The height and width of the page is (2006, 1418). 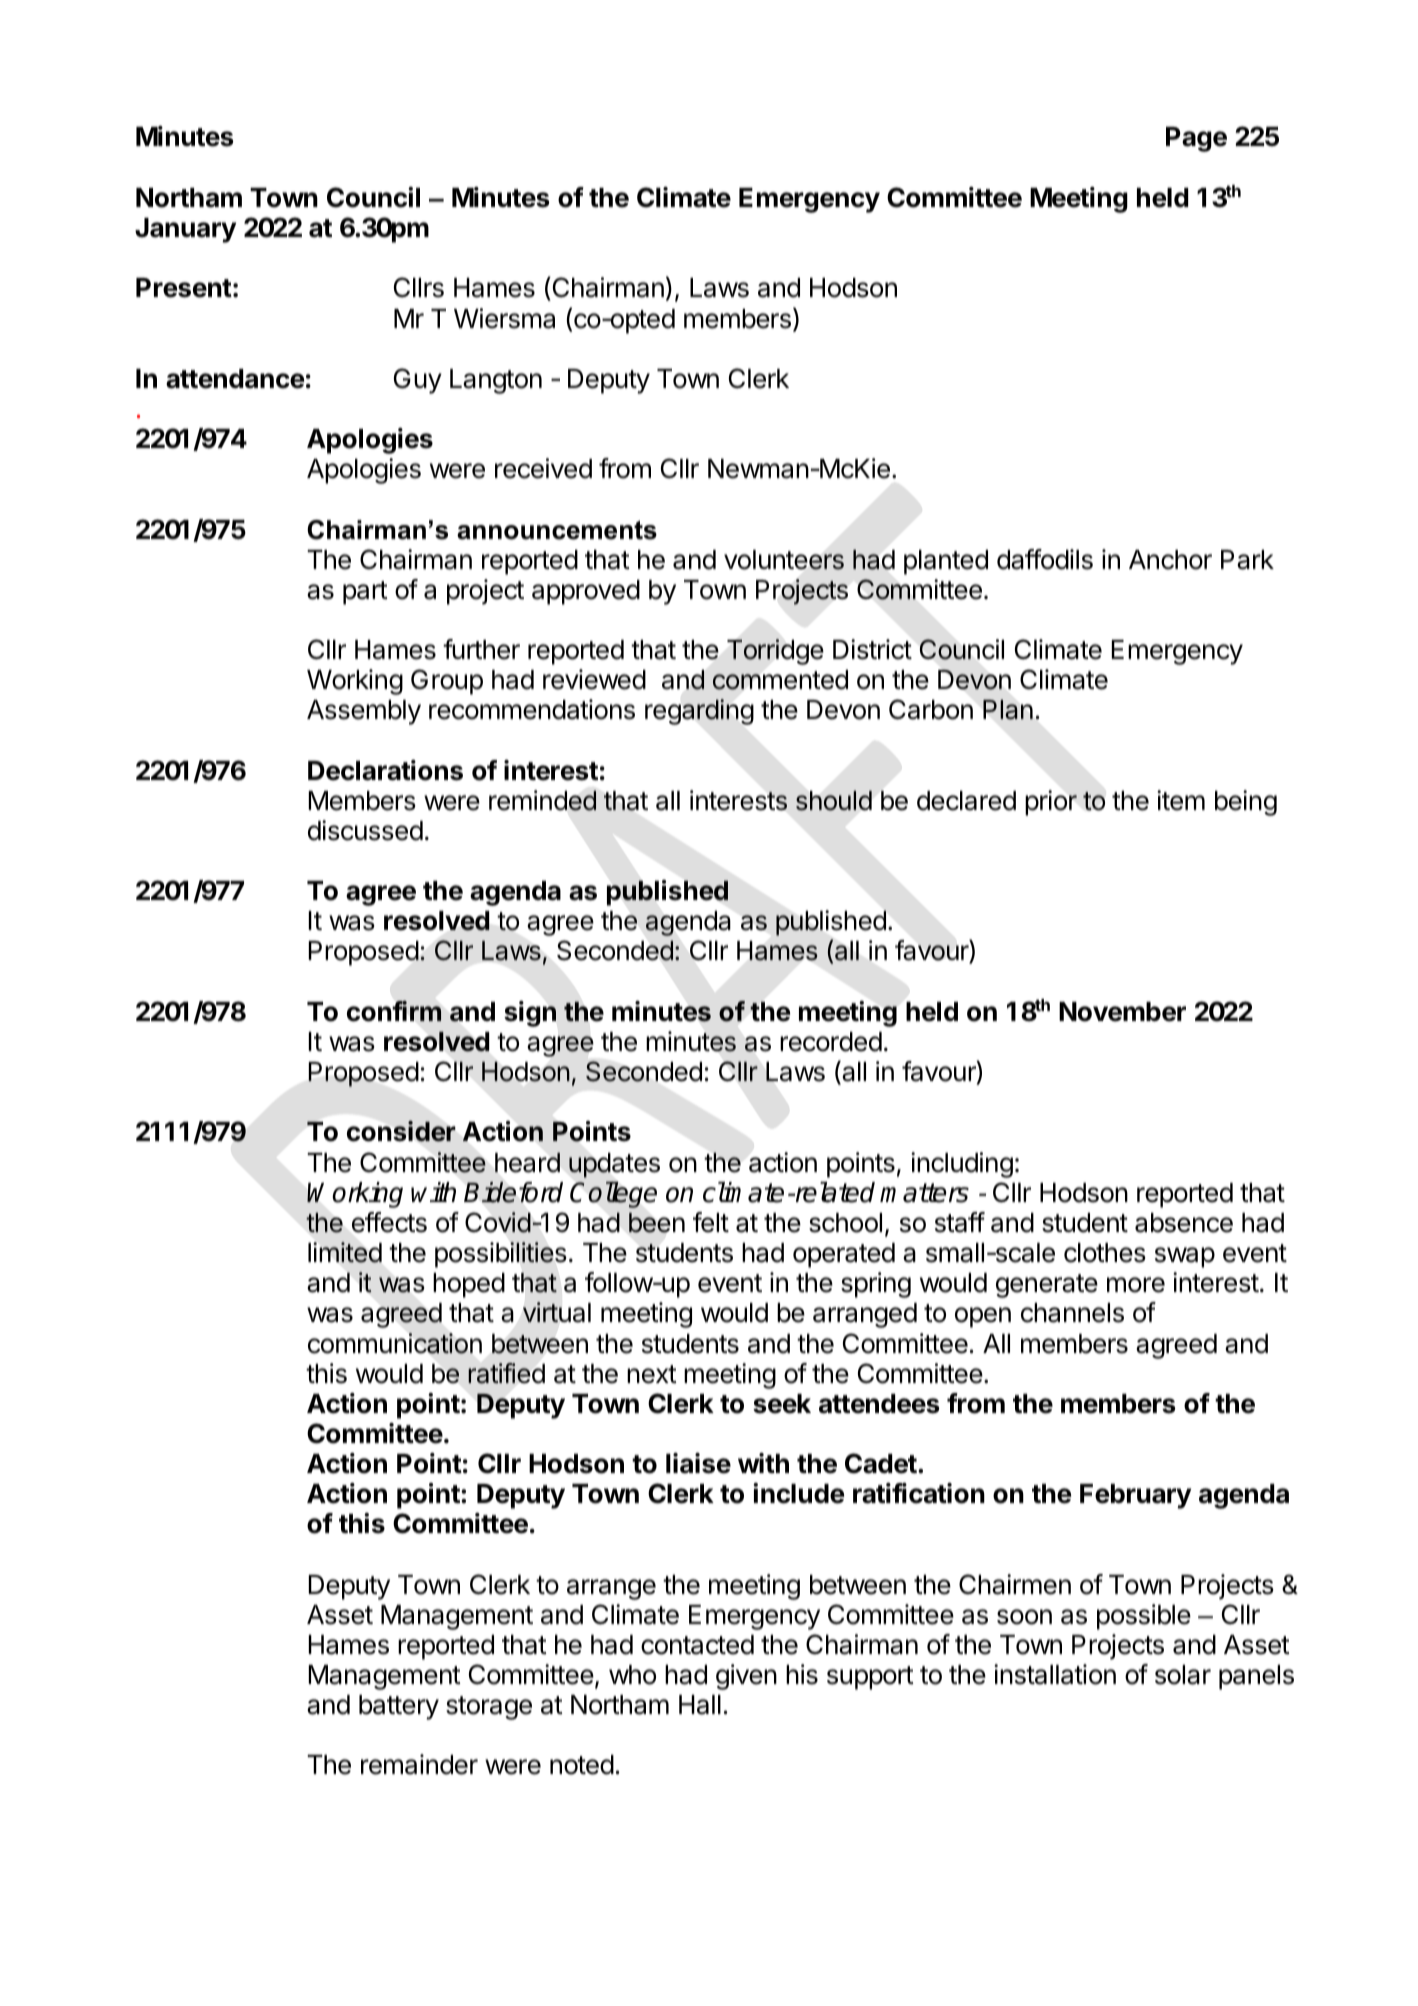 I want to click on January, so click(x=185, y=230).
